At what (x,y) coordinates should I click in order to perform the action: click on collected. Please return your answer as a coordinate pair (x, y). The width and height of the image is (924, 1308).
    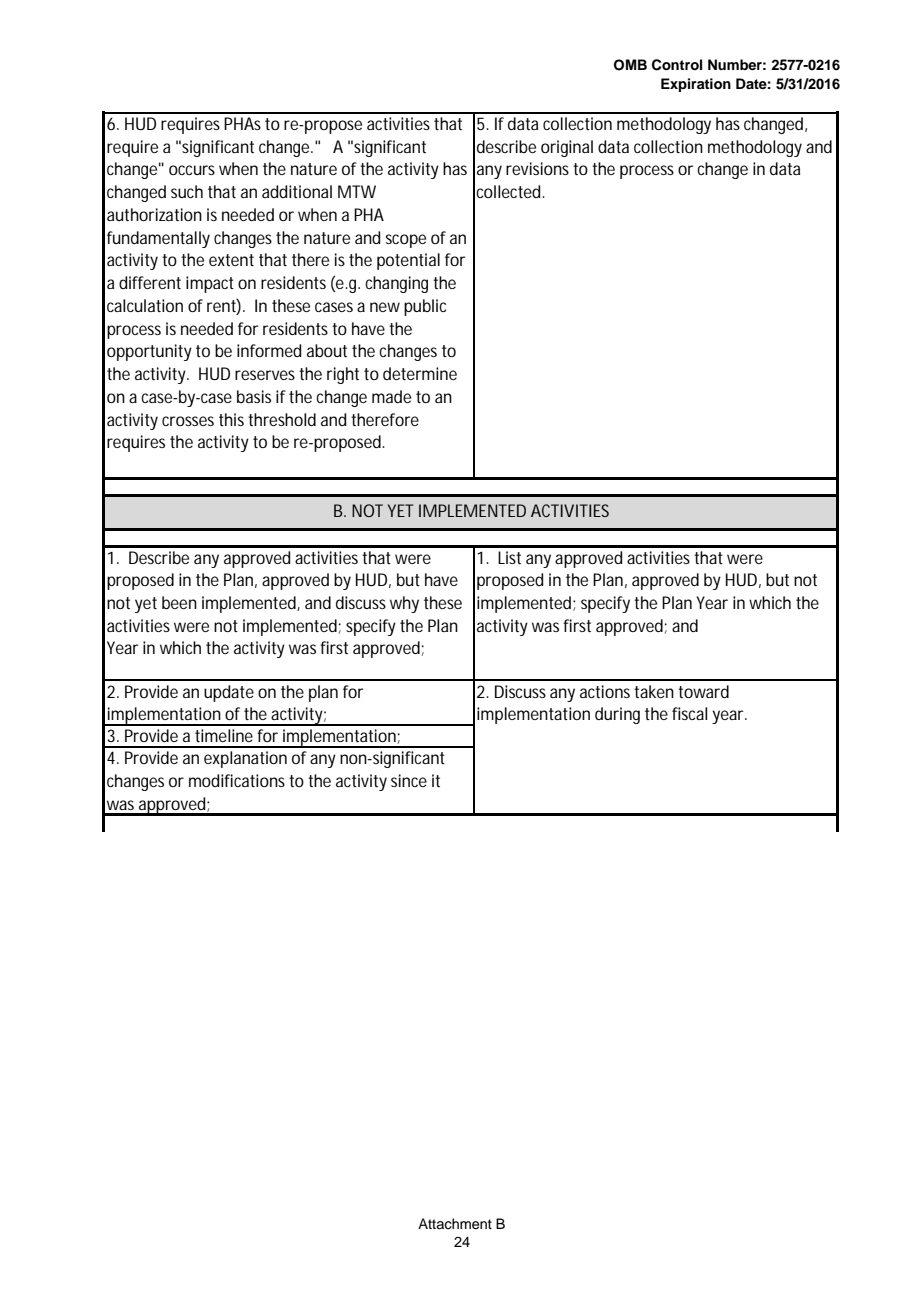
    Looking at the image, I should click on (509, 191).
